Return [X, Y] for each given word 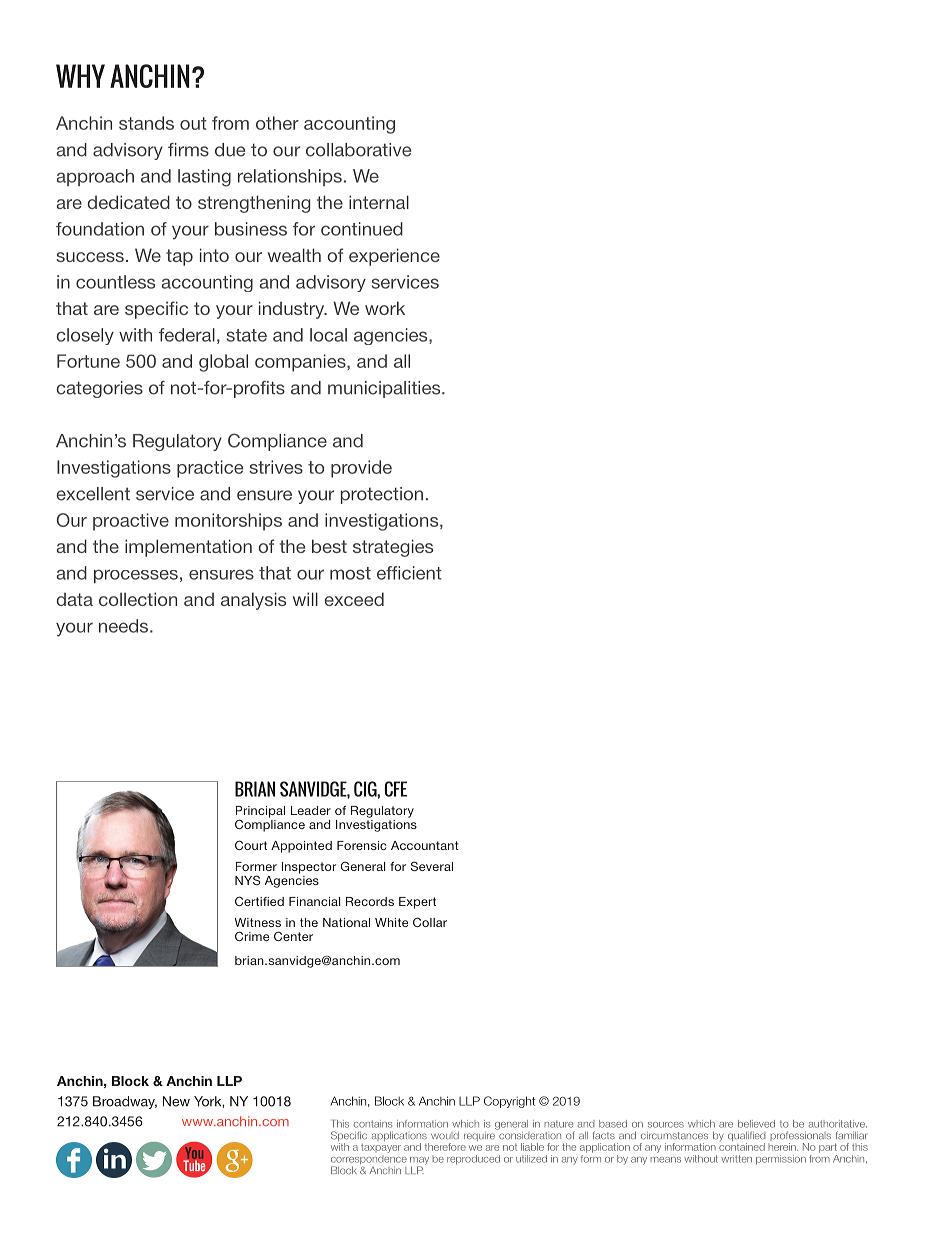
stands [146, 123]
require [480, 1135]
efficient [409, 573]
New [176, 1101]
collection [138, 599]
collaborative [358, 150]
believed [756, 1124]
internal [379, 202]
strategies [393, 548]
